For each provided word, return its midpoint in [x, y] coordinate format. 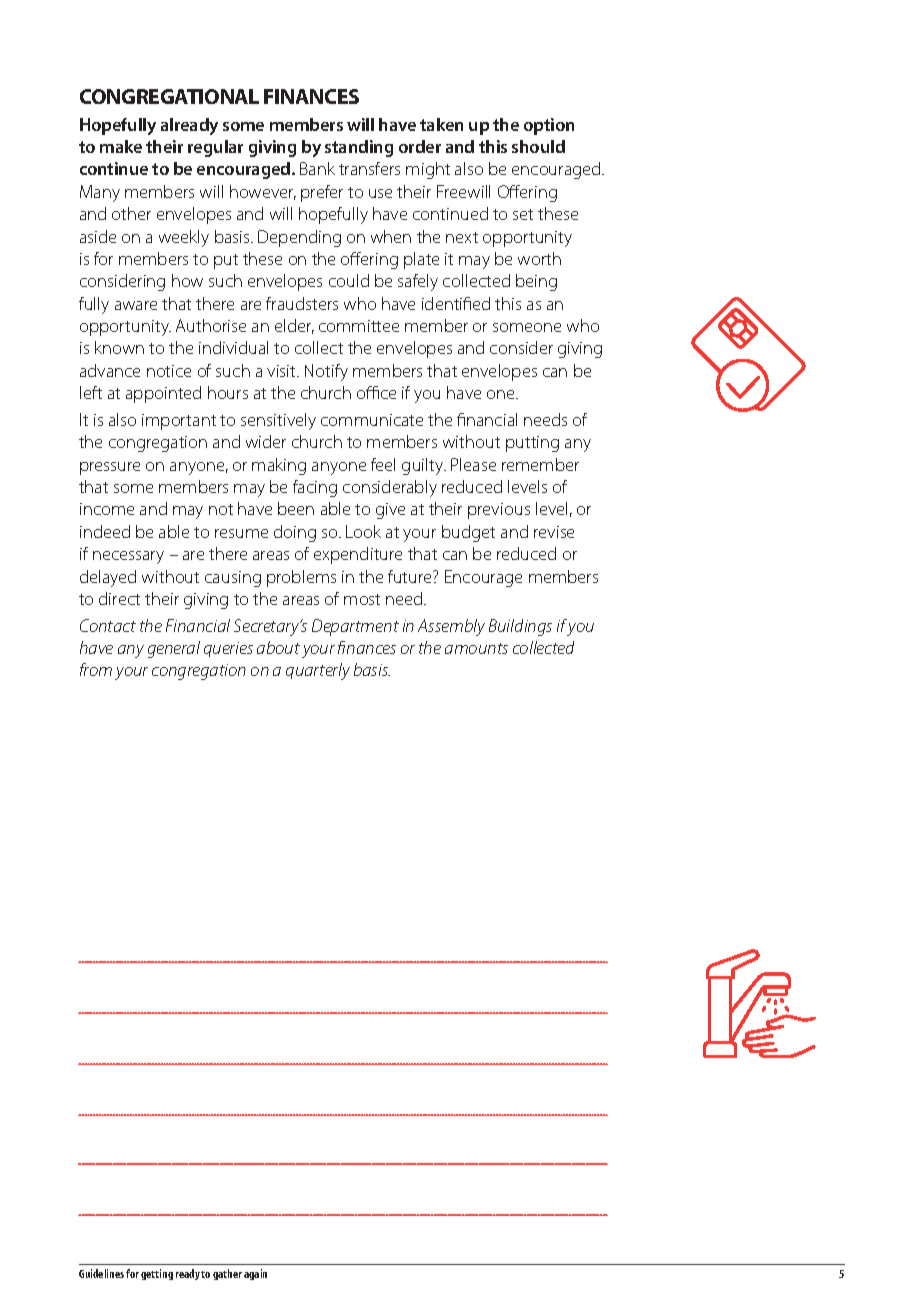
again [255, 1274]
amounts [476, 648]
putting [532, 444]
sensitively [278, 421]
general [174, 649]
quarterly [318, 671]
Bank [317, 168]
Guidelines [101, 1273]
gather [227, 1274]
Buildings [520, 627]
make [121, 146]
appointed [163, 394]
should [538, 146]
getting [157, 1274]
